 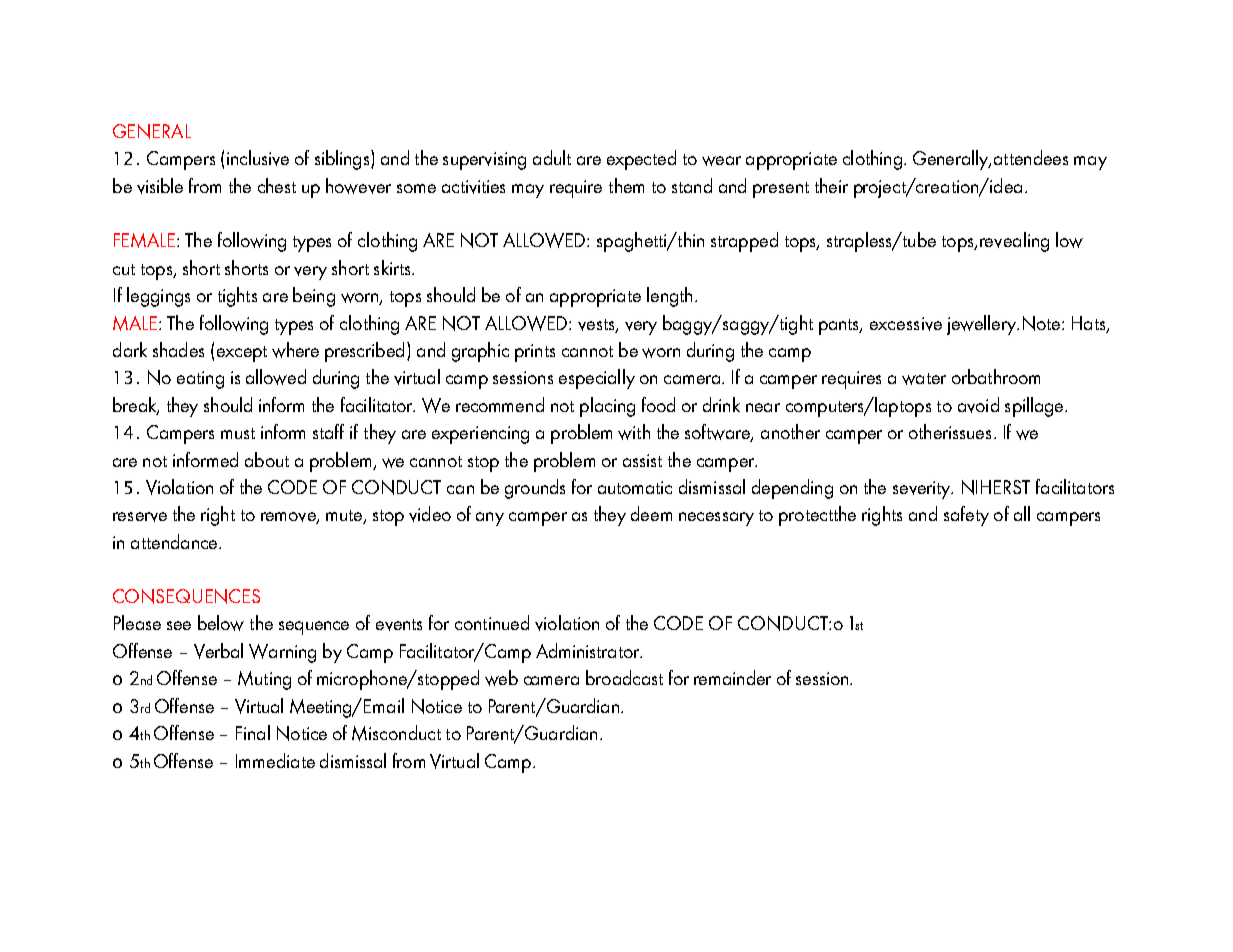 What do you see at coordinates (626, 185) in the screenshot?
I see `them` at bounding box center [626, 185].
